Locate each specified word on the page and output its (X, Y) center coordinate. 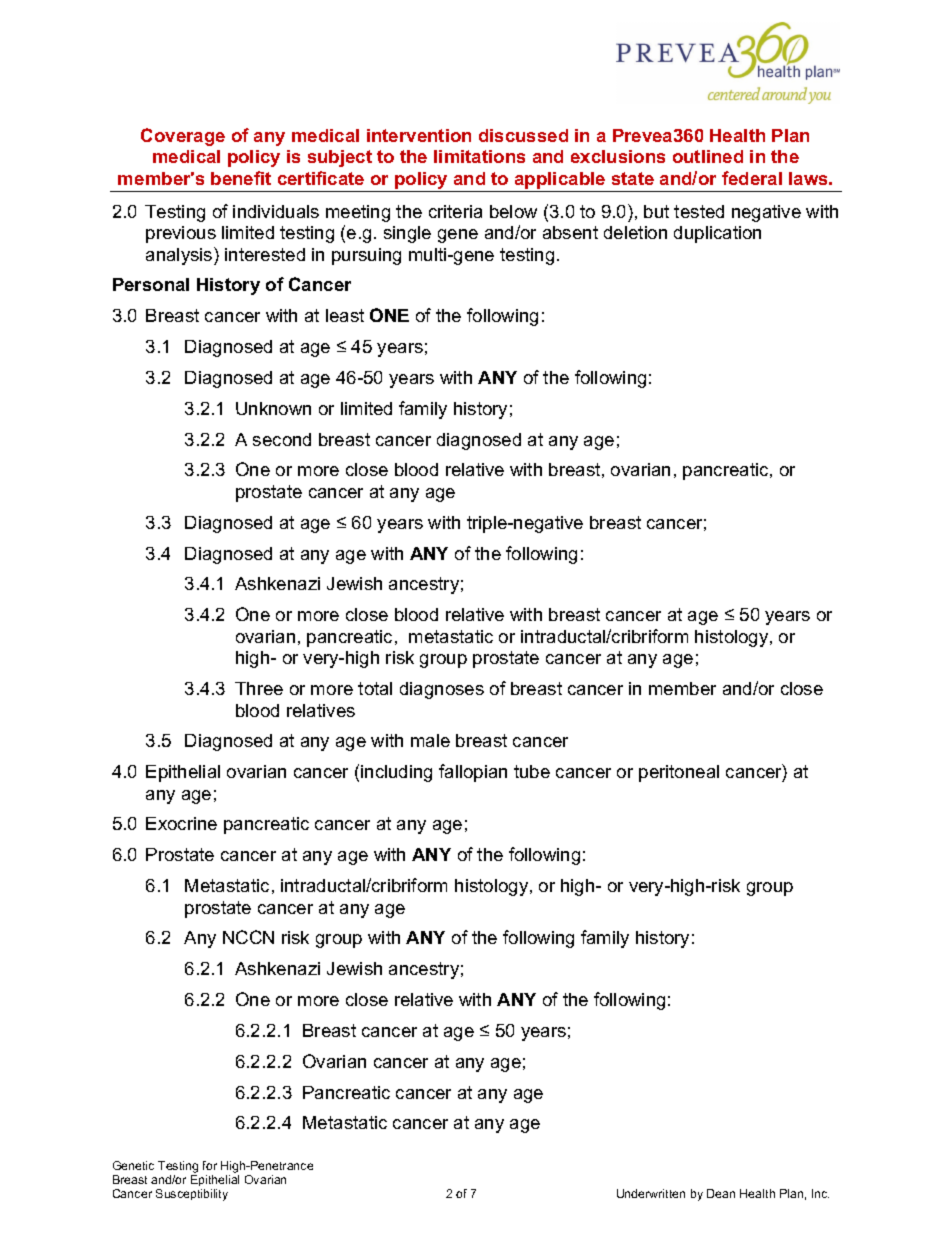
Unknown (273, 408)
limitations (479, 156)
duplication (717, 234)
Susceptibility (192, 1195)
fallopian (473, 773)
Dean (721, 1193)
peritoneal (679, 773)
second (282, 439)
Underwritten (651, 1193)
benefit (241, 178)
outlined (708, 156)
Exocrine (181, 823)
